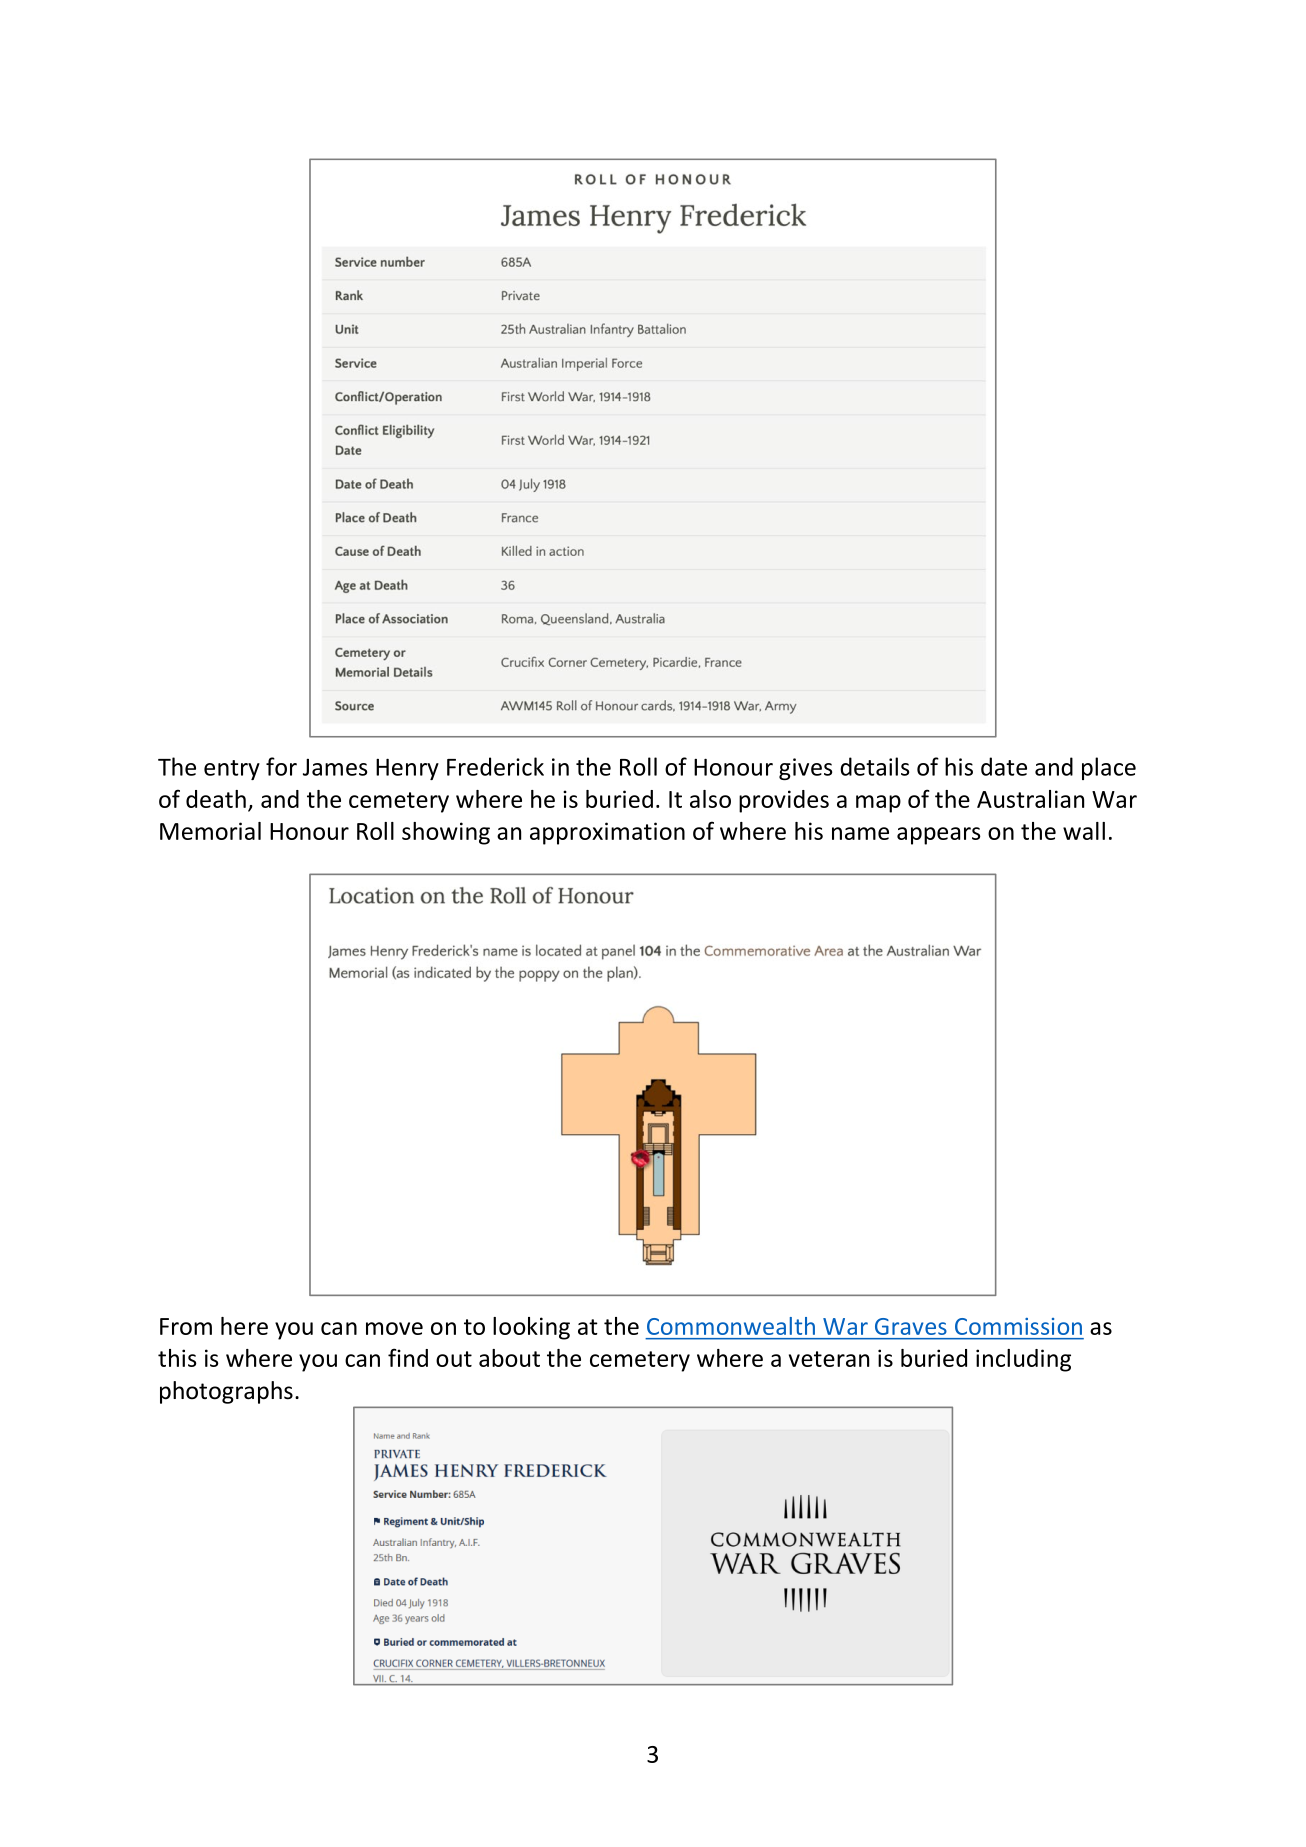 The image size is (1306, 1847). What do you see at coordinates (710, 799) in the image?
I see `also` at bounding box center [710, 799].
